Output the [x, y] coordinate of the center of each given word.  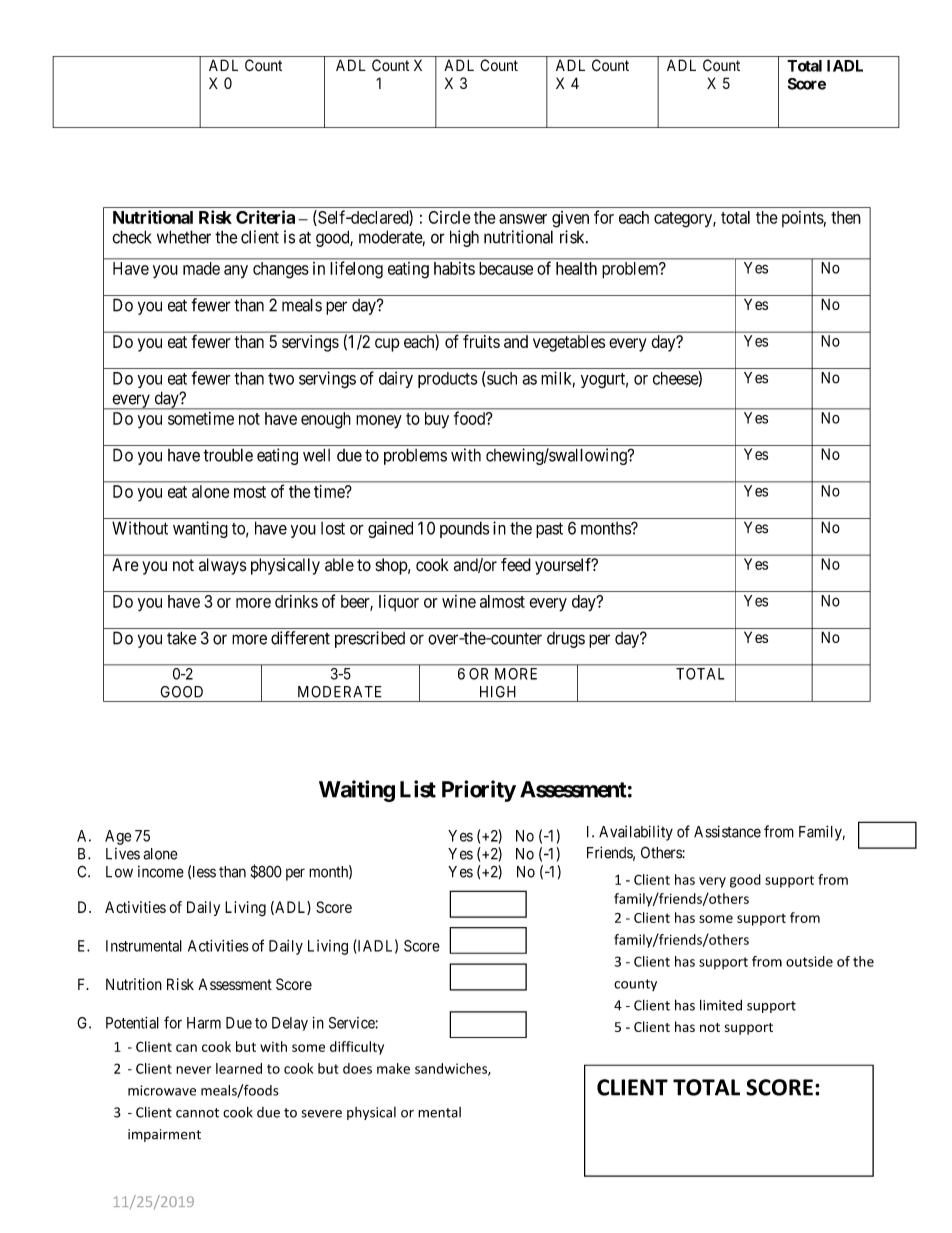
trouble [228, 455]
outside [809, 961]
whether [184, 237]
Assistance [727, 831]
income [161, 871]
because [506, 268]
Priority [479, 791]
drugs [566, 640]
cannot [197, 1113]
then [846, 217]
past [549, 530]
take [182, 638]
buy [437, 420]
